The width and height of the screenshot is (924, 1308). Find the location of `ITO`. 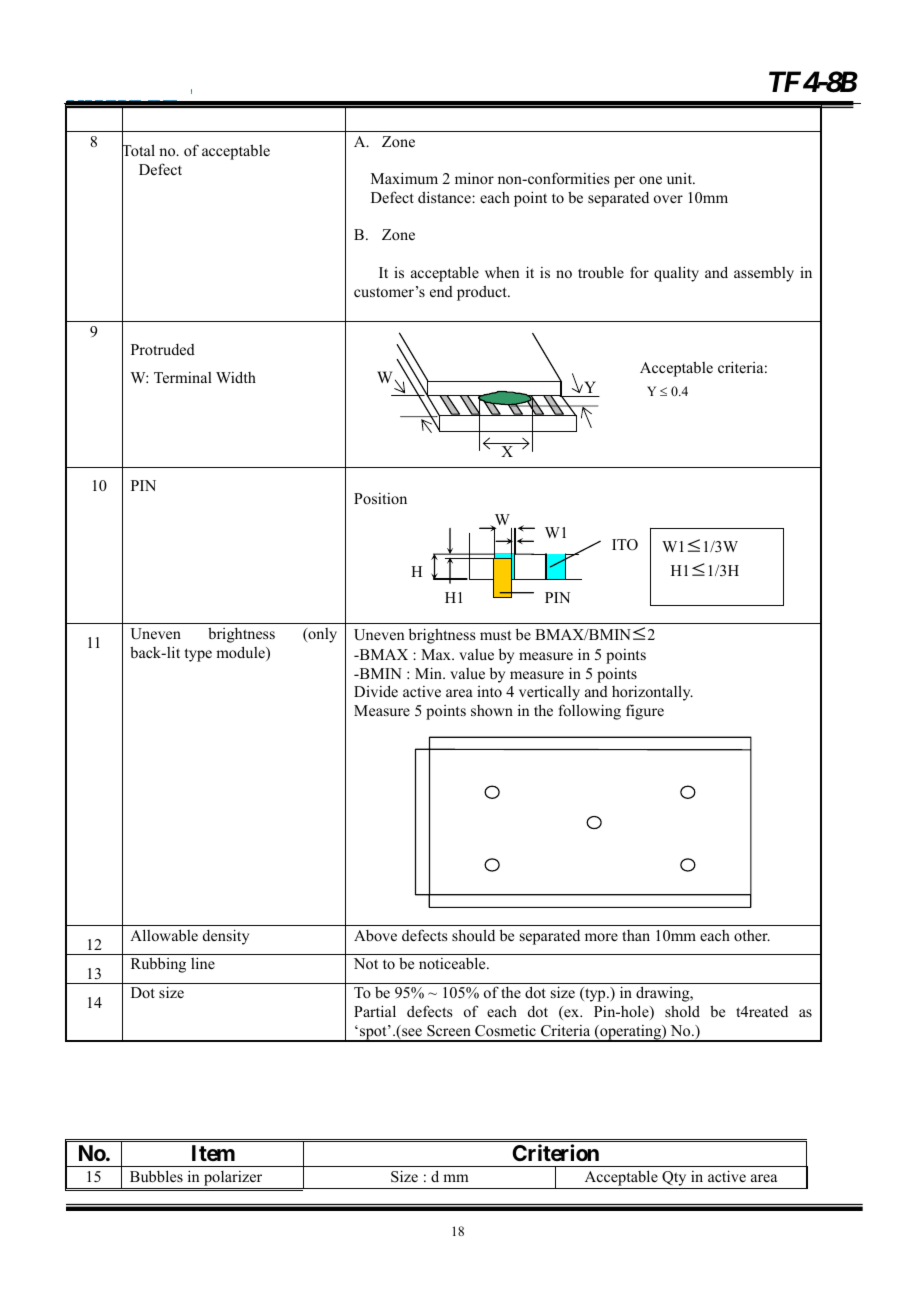

ITO is located at coordinates (625, 545).
